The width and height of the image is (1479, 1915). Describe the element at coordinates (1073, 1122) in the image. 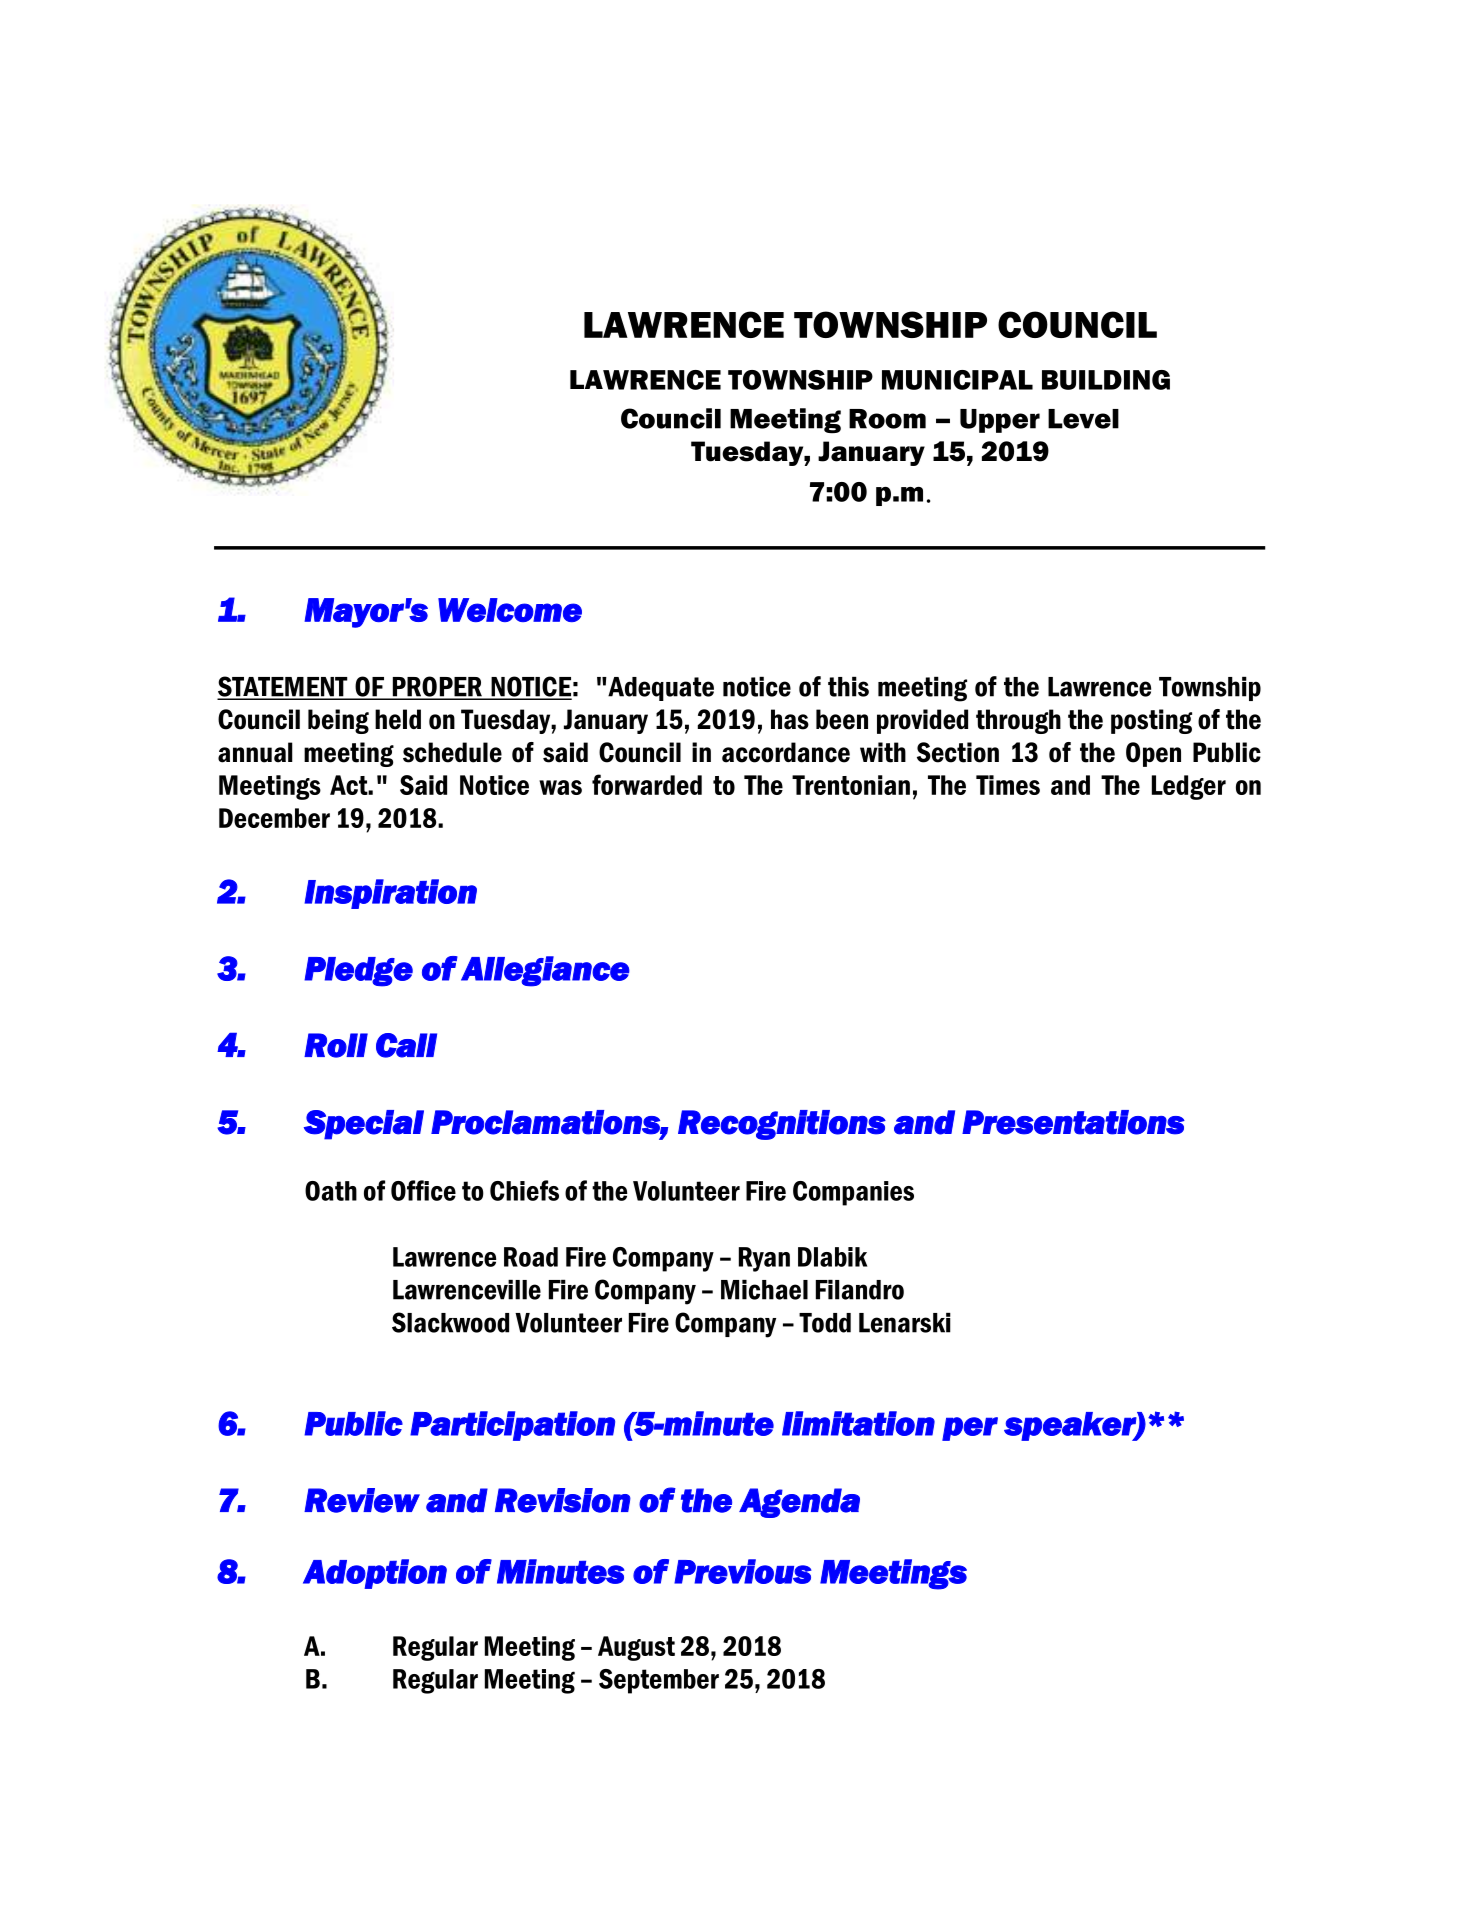

I see `Presentations` at that location.
